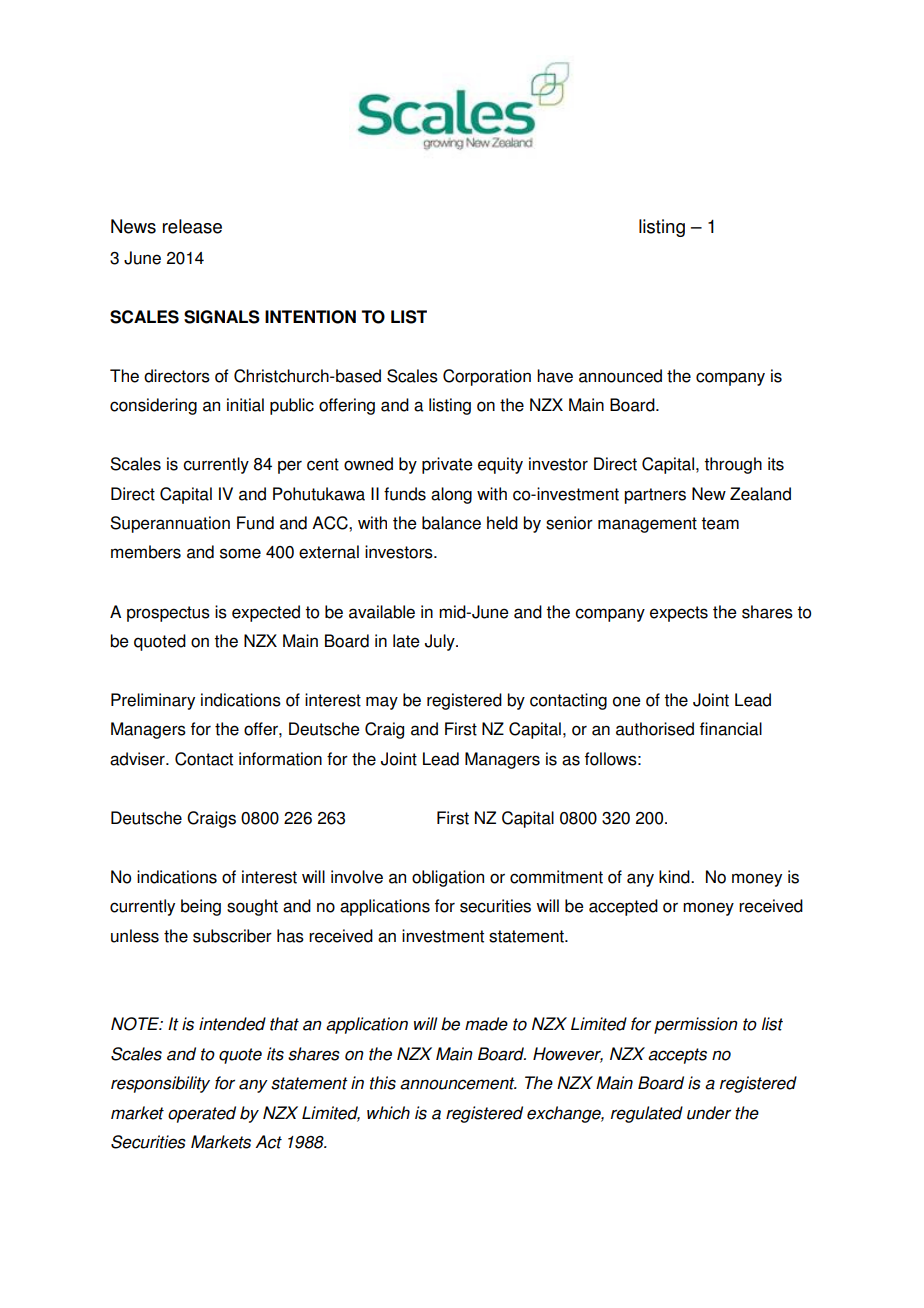 The width and height of the screenshot is (924, 1308). What do you see at coordinates (679, 614) in the screenshot?
I see `expects` at bounding box center [679, 614].
